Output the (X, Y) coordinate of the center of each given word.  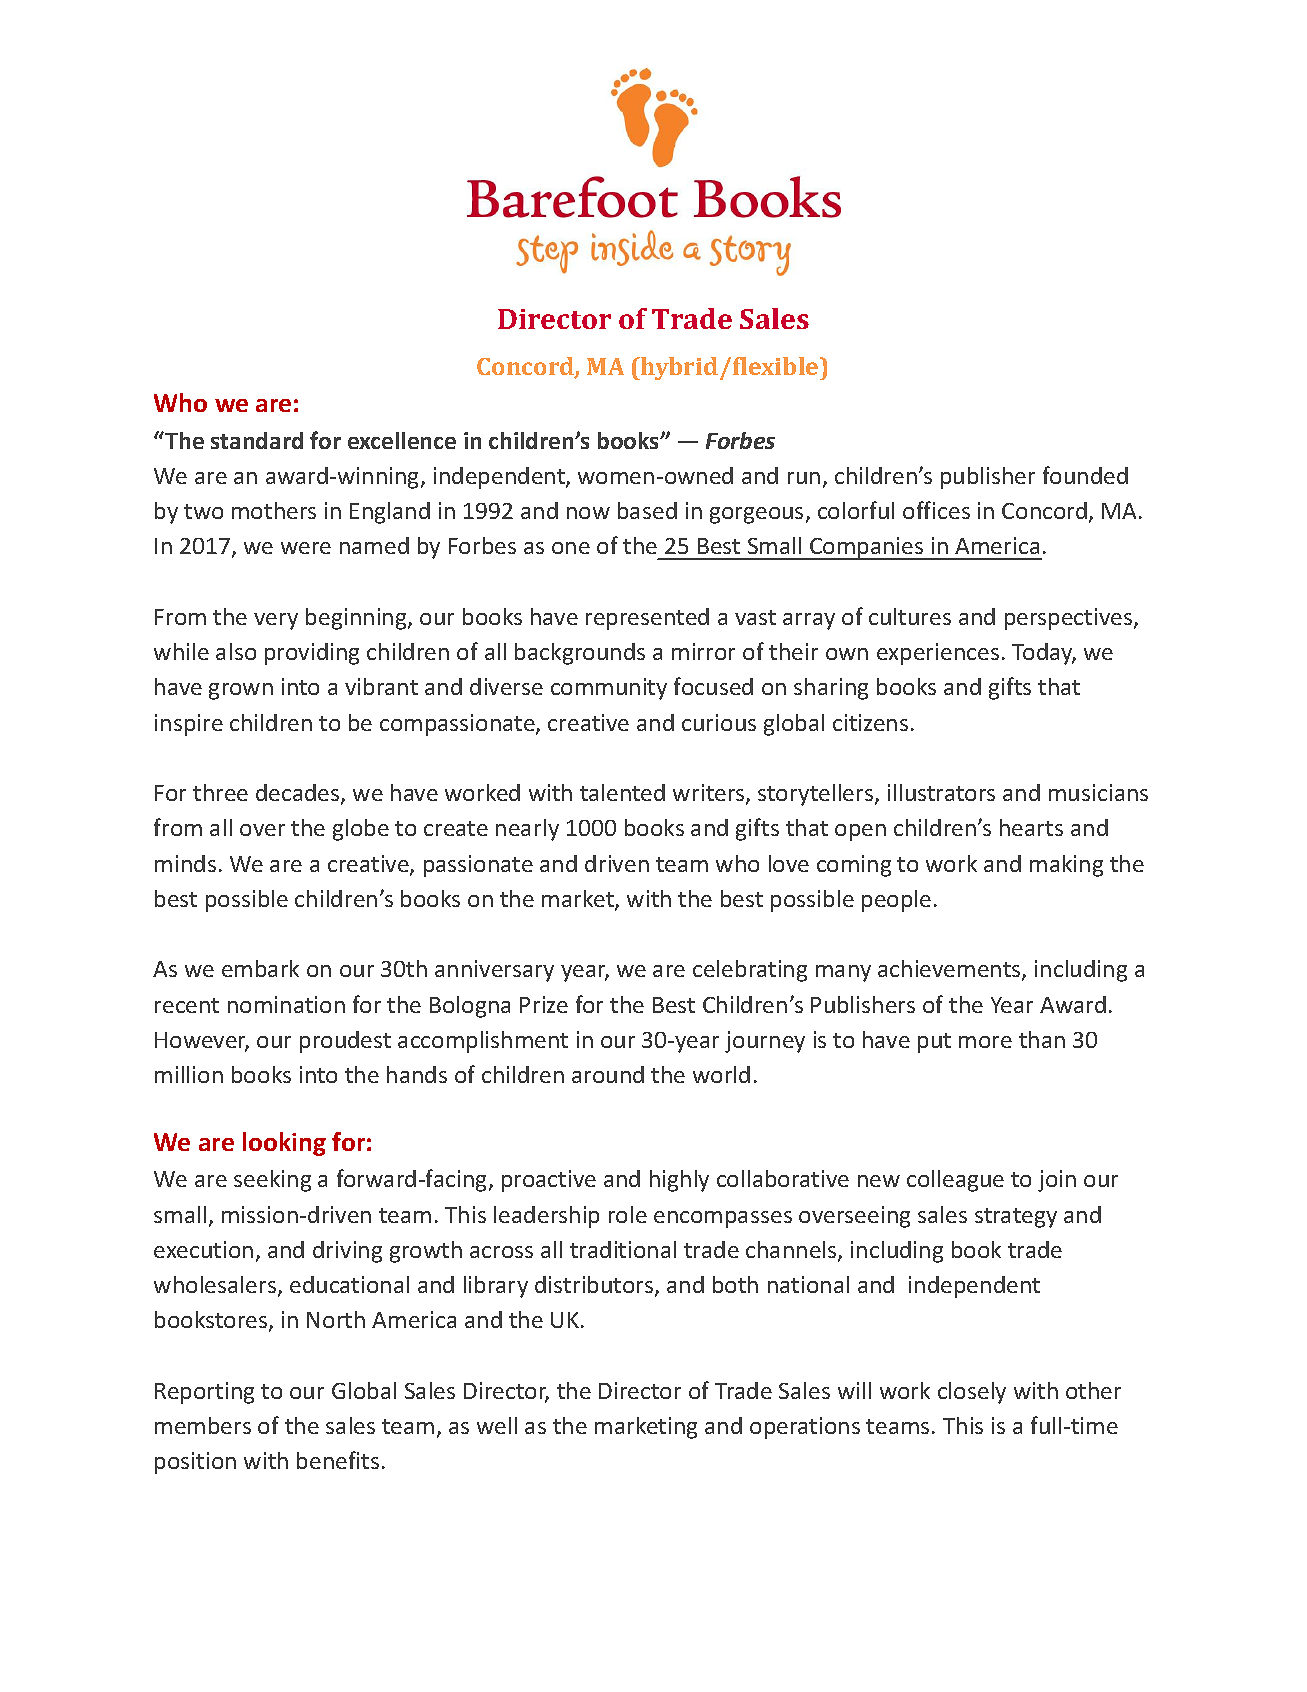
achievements (950, 970)
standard (257, 440)
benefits (338, 1460)
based (647, 510)
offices (936, 510)
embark (260, 968)
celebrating (750, 971)
